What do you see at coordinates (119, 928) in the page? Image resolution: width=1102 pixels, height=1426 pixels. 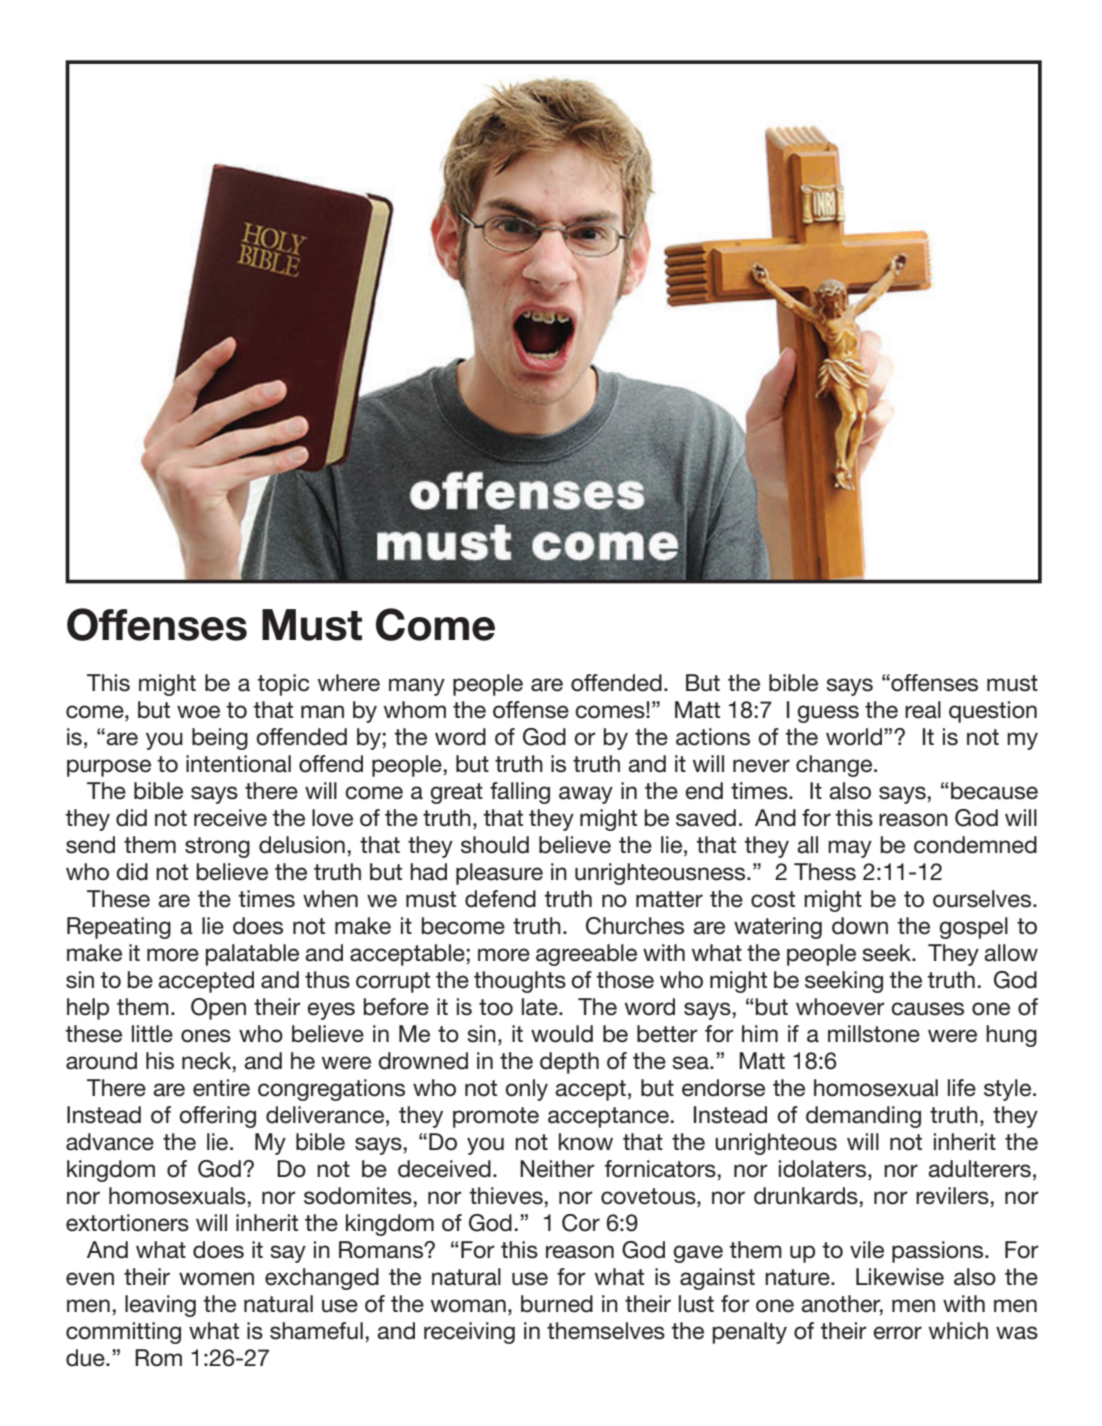 I see `Repeating` at bounding box center [119, 928].
